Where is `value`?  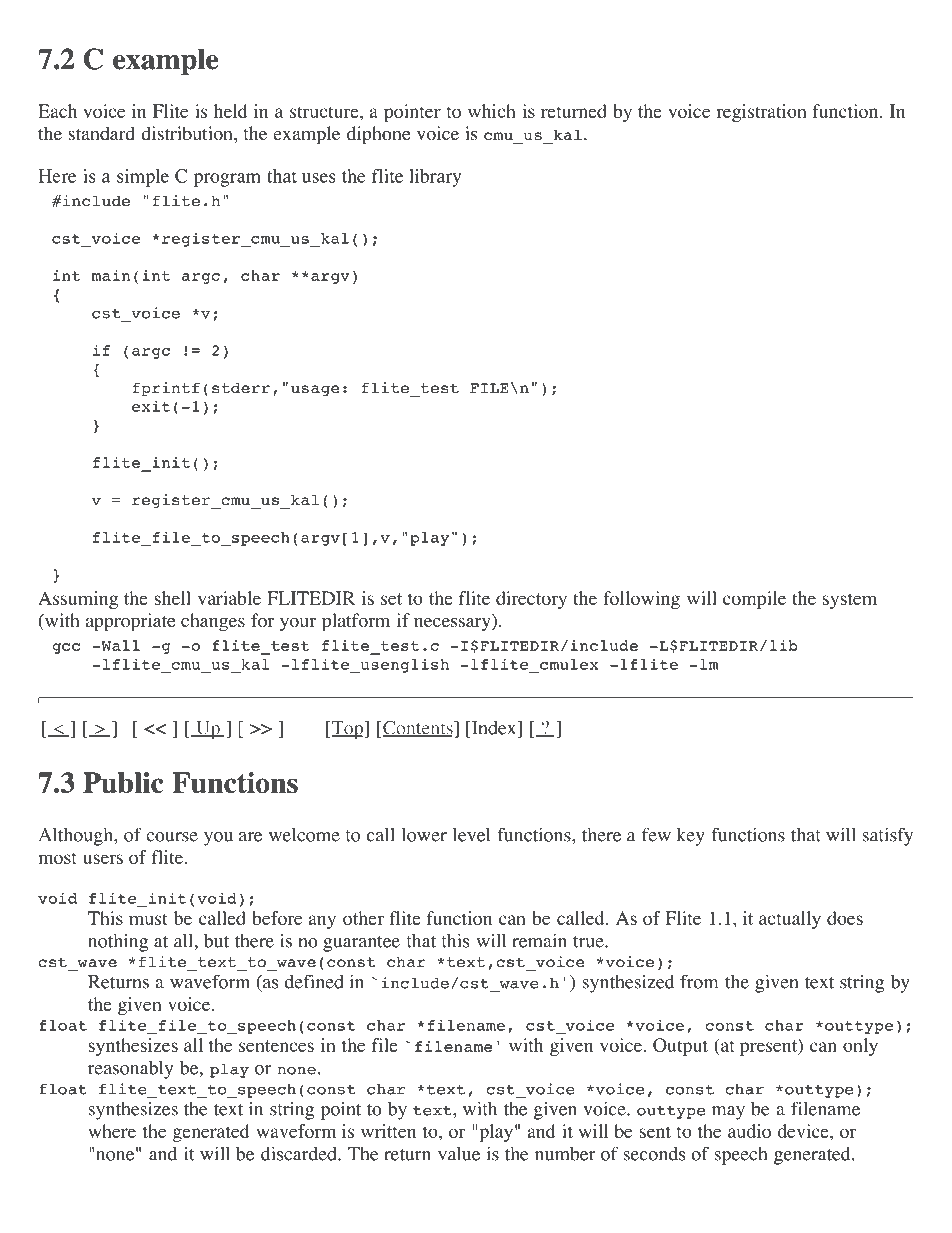
value is located at coordinates (459, 1153).
